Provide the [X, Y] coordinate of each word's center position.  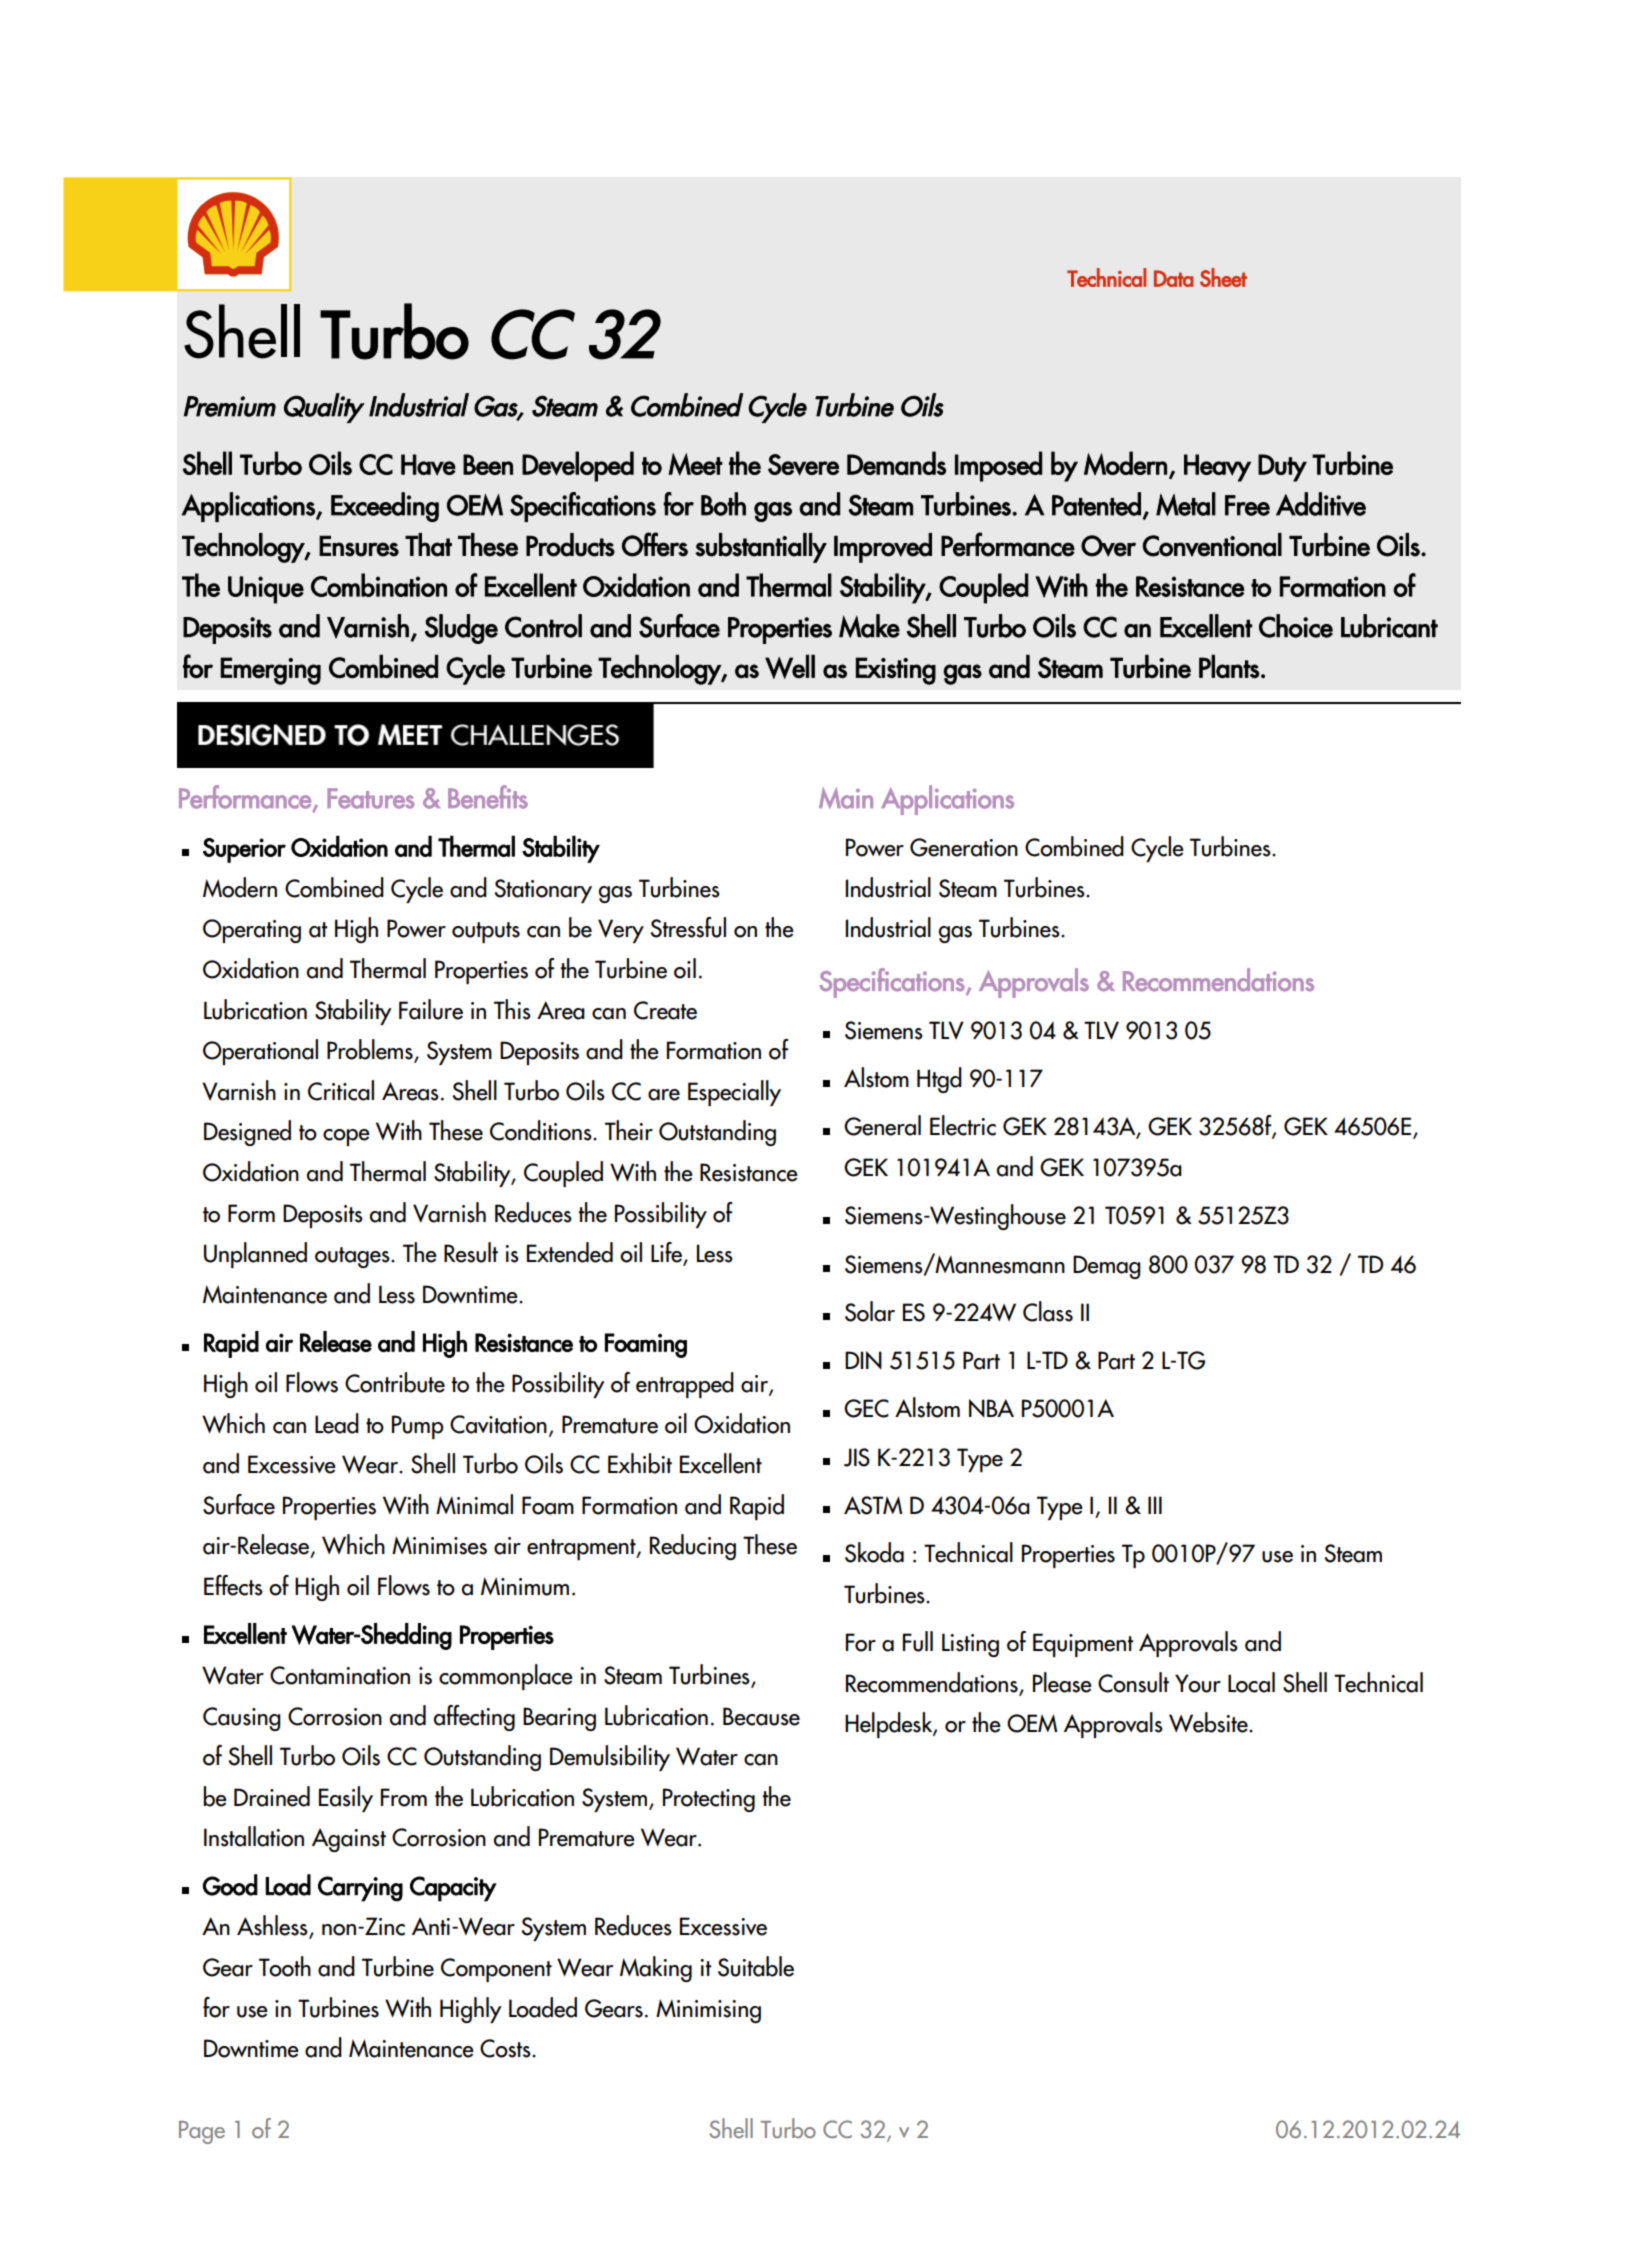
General [882, 1125]
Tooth [285, 1966]
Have [428, 464]
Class [1048, 1311]
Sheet [1223, 277]
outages [353, 1257]
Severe [803, 465]
